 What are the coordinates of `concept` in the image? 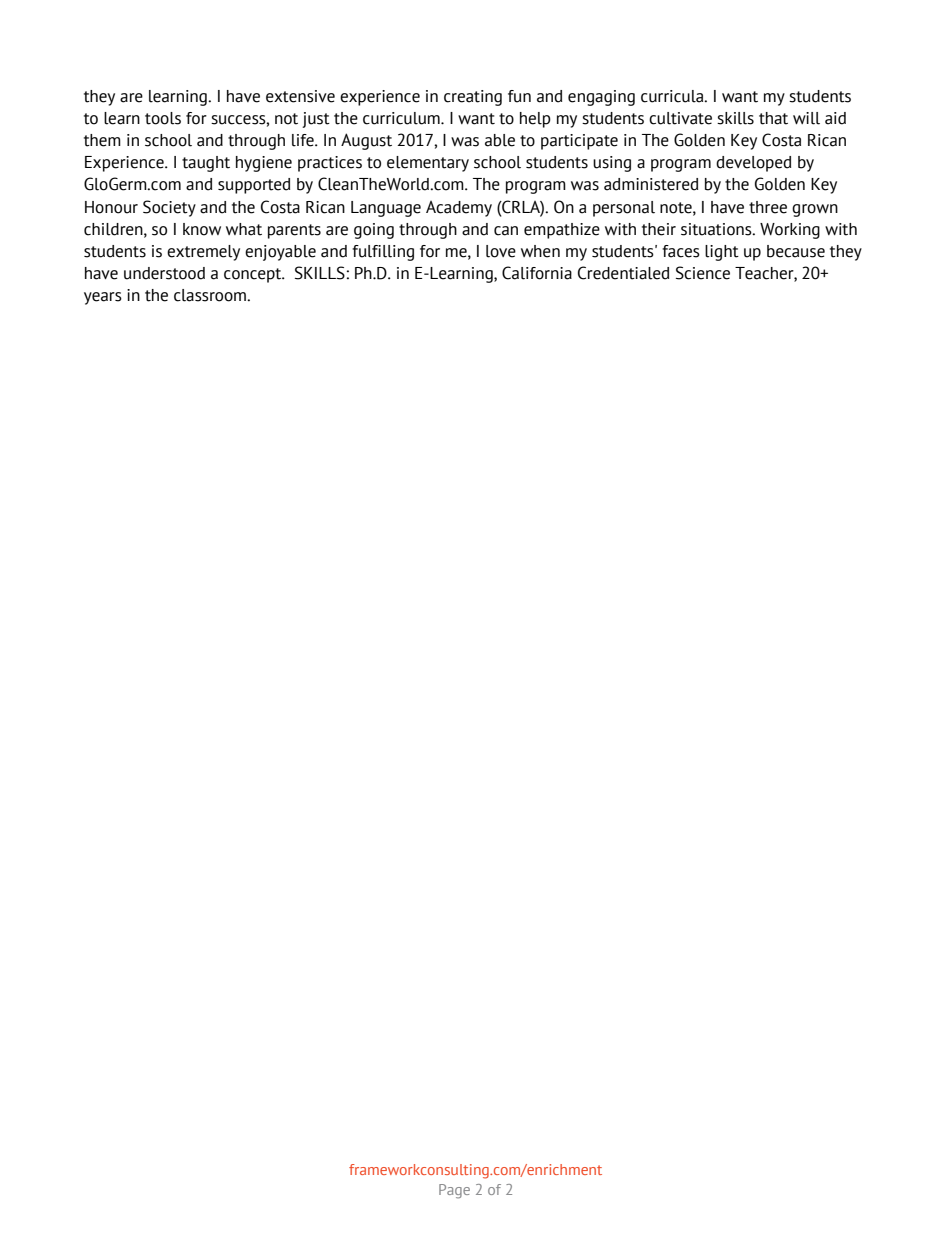 It's located at (254, 275).
